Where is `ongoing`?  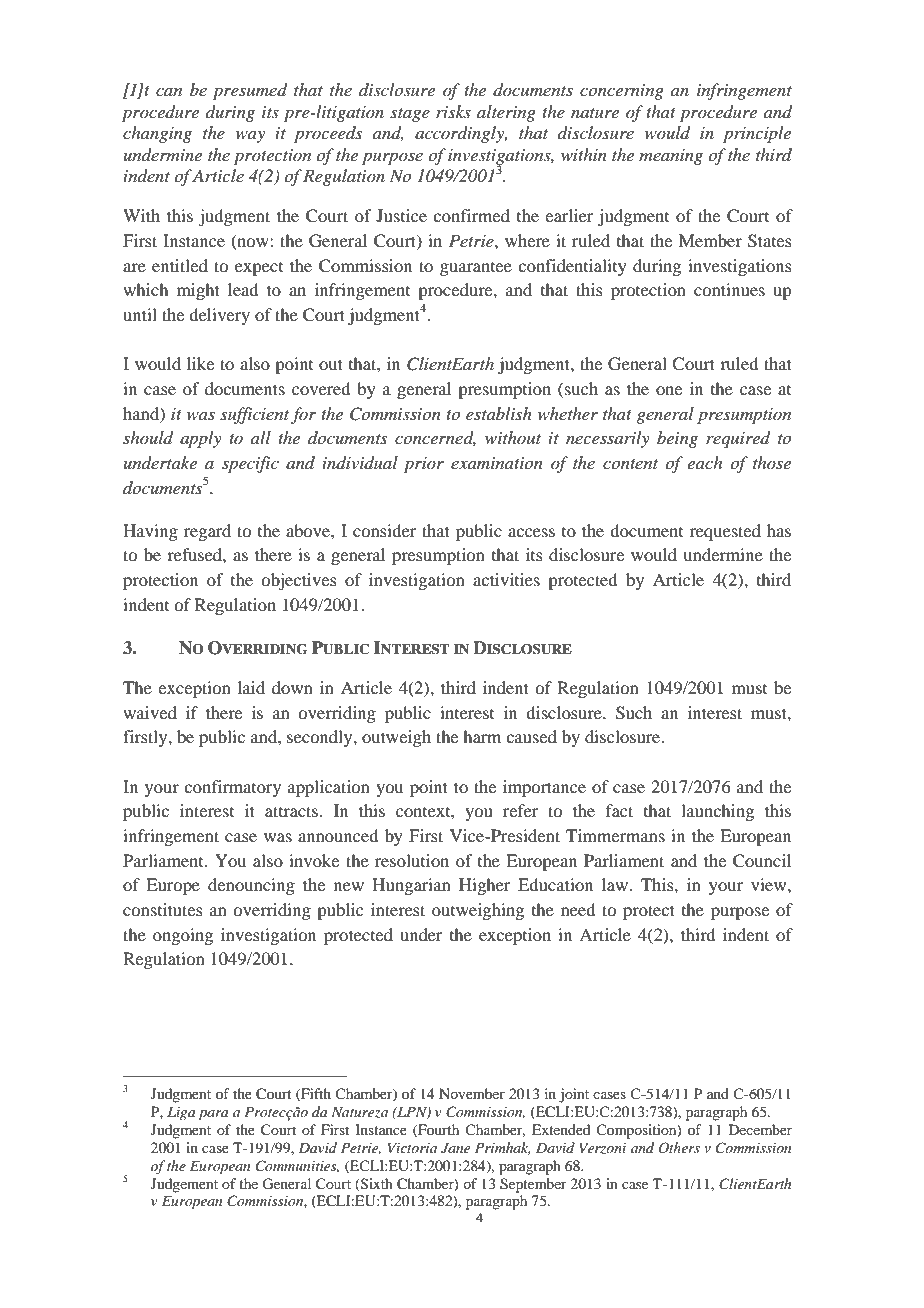 ongoing is located at coordinates (183, 936).
